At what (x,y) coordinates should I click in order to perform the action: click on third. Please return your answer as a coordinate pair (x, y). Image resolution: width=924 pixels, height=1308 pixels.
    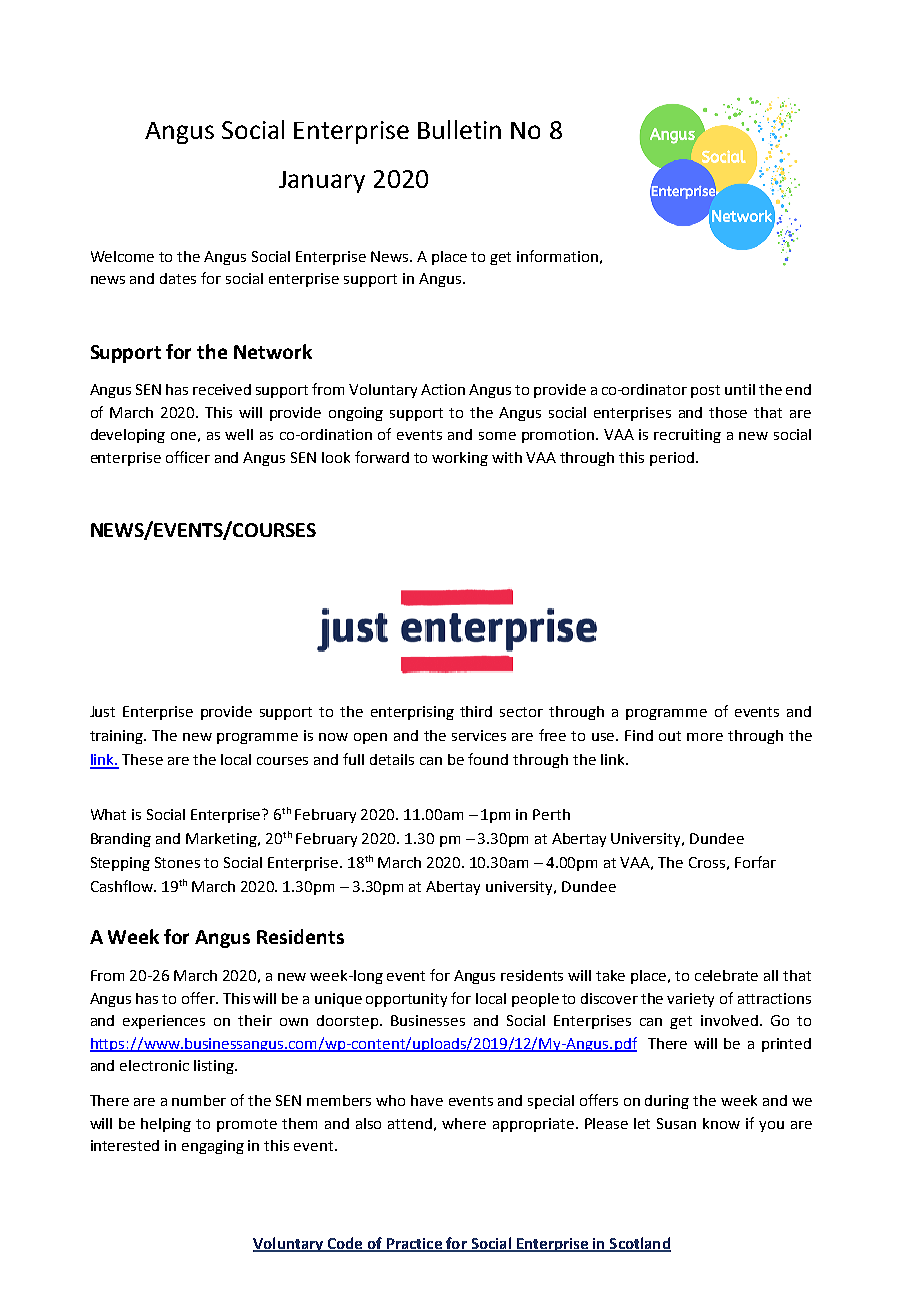
    Looking at the image, I should click on (476, 711).
